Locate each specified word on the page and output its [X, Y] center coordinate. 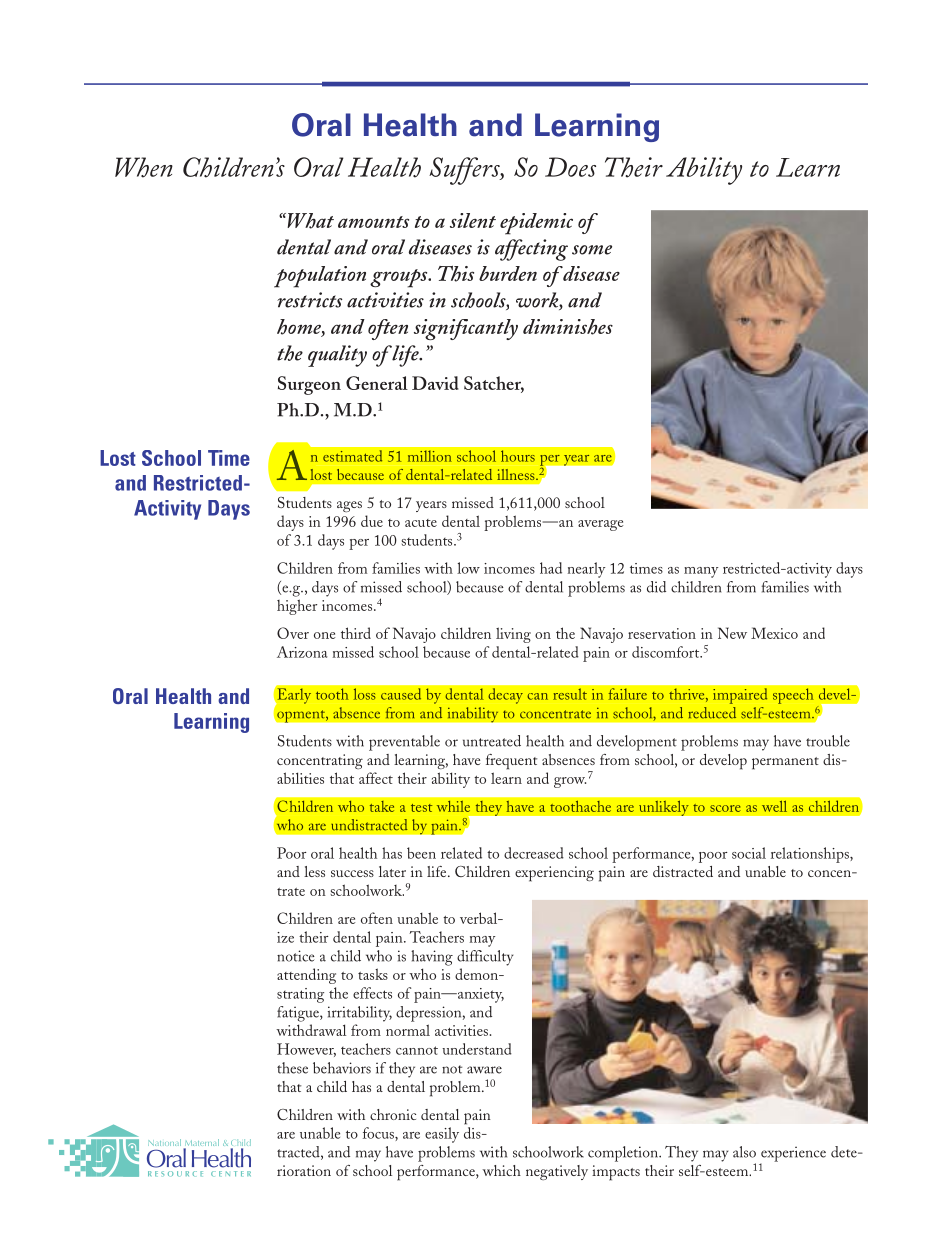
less [314, 871]
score [725, 808]
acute [421, 523]
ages [349, 506]
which [501, 1170]
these [292, 1068]
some [592, 250]
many [701, 572]
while [453, 806]
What [309, 221]
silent [473, 220]
